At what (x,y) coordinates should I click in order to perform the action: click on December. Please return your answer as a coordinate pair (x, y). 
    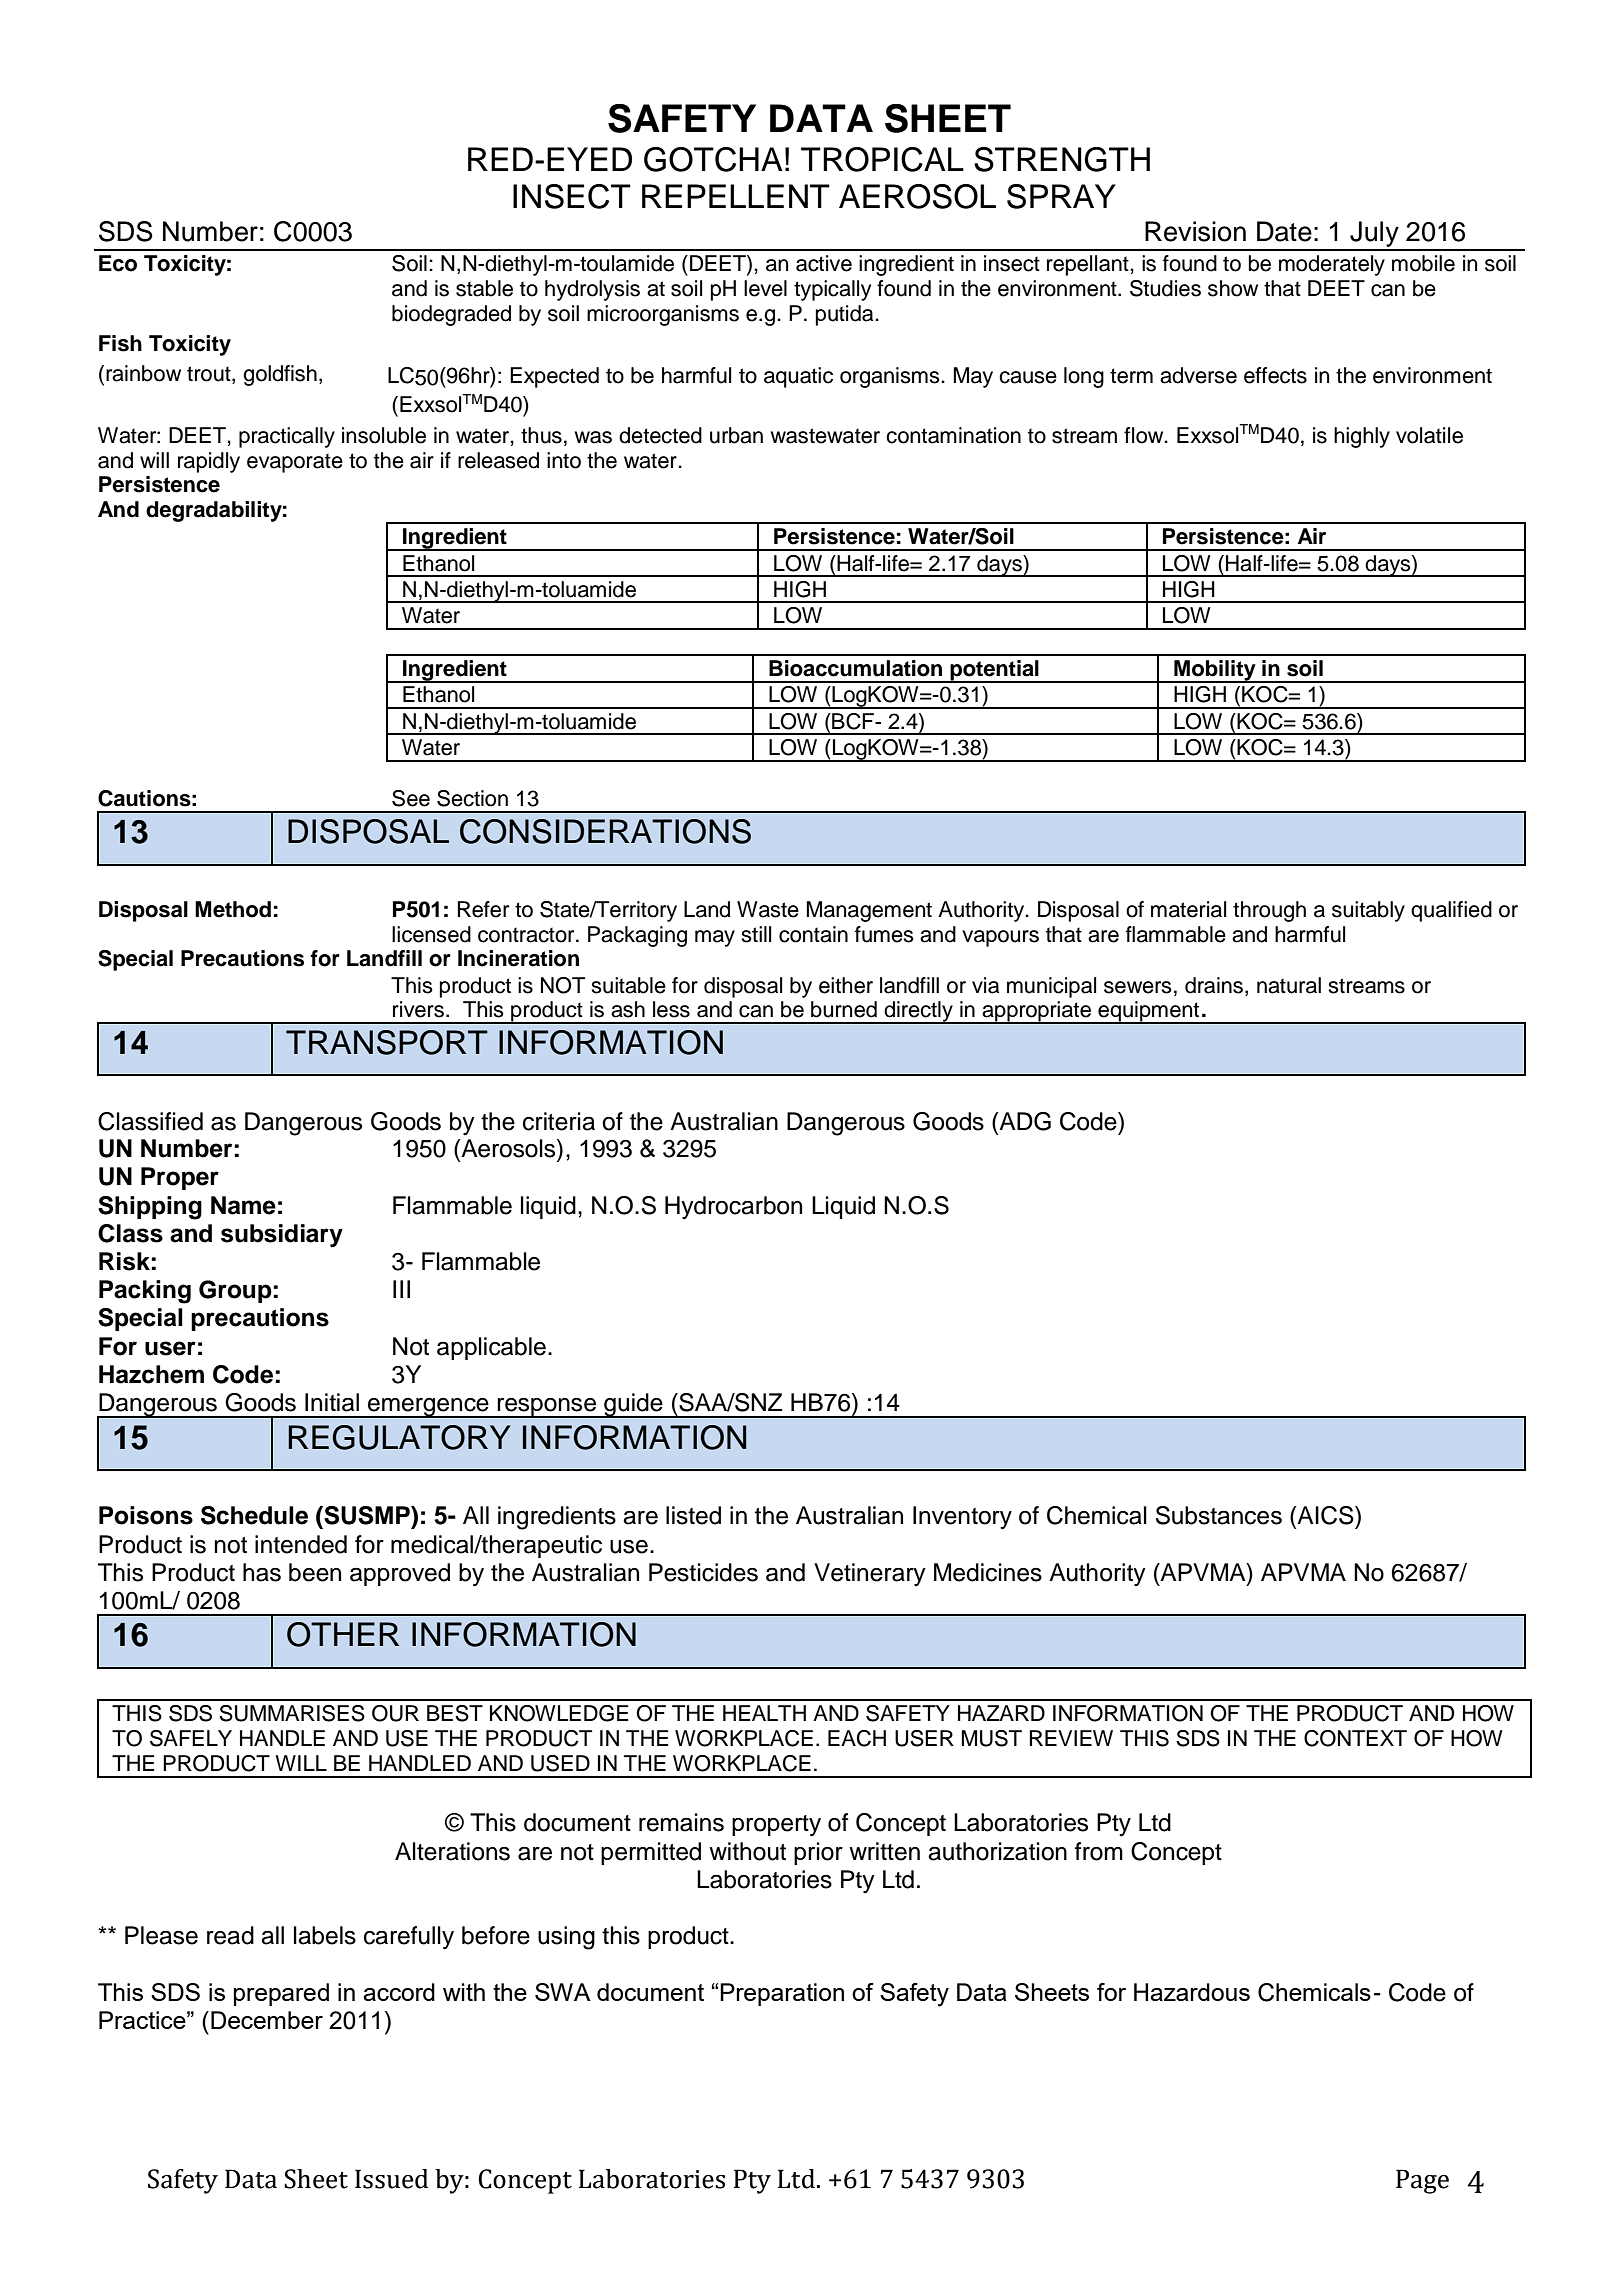
    Looking at the image, I should click on (267, 2020).
